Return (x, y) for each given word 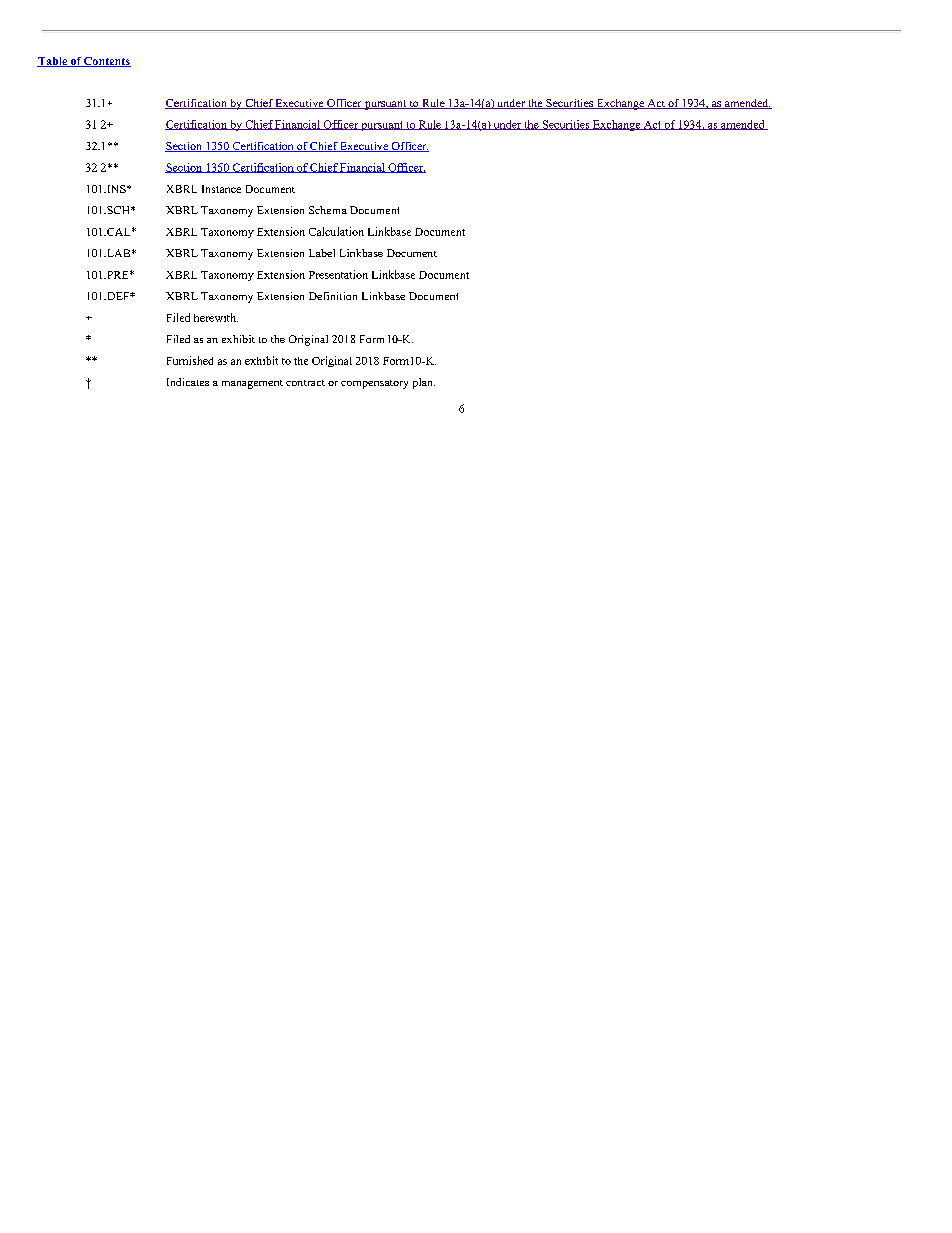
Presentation (338, 274)
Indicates (188, 382)
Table (53, 62)
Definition (333, 296)
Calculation (336, 231)
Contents (106, 62)
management (252, 384)
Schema (328, 210)
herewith (216, 317)
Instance (221, 189)
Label (322, 253)
